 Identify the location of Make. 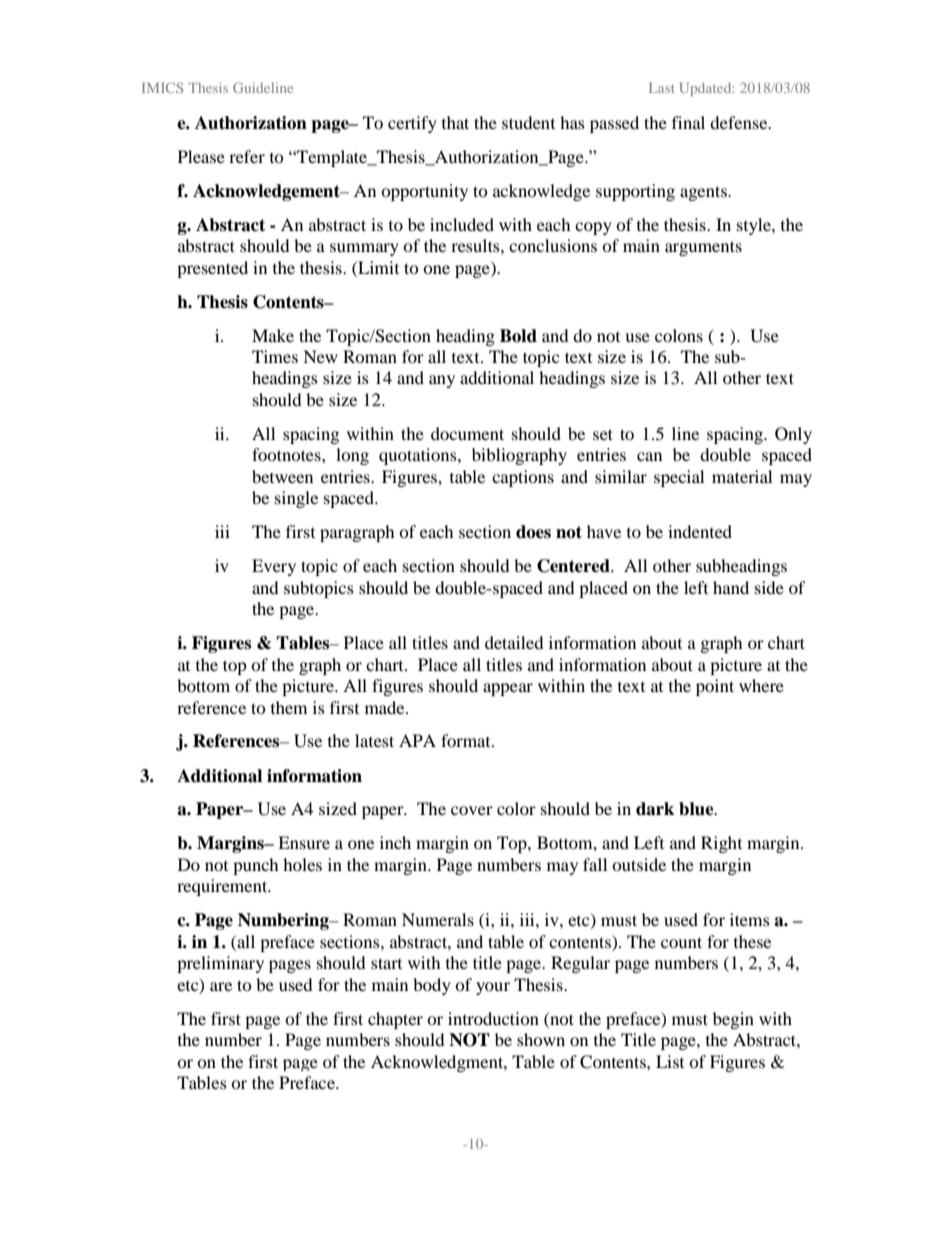
(273, 335).
